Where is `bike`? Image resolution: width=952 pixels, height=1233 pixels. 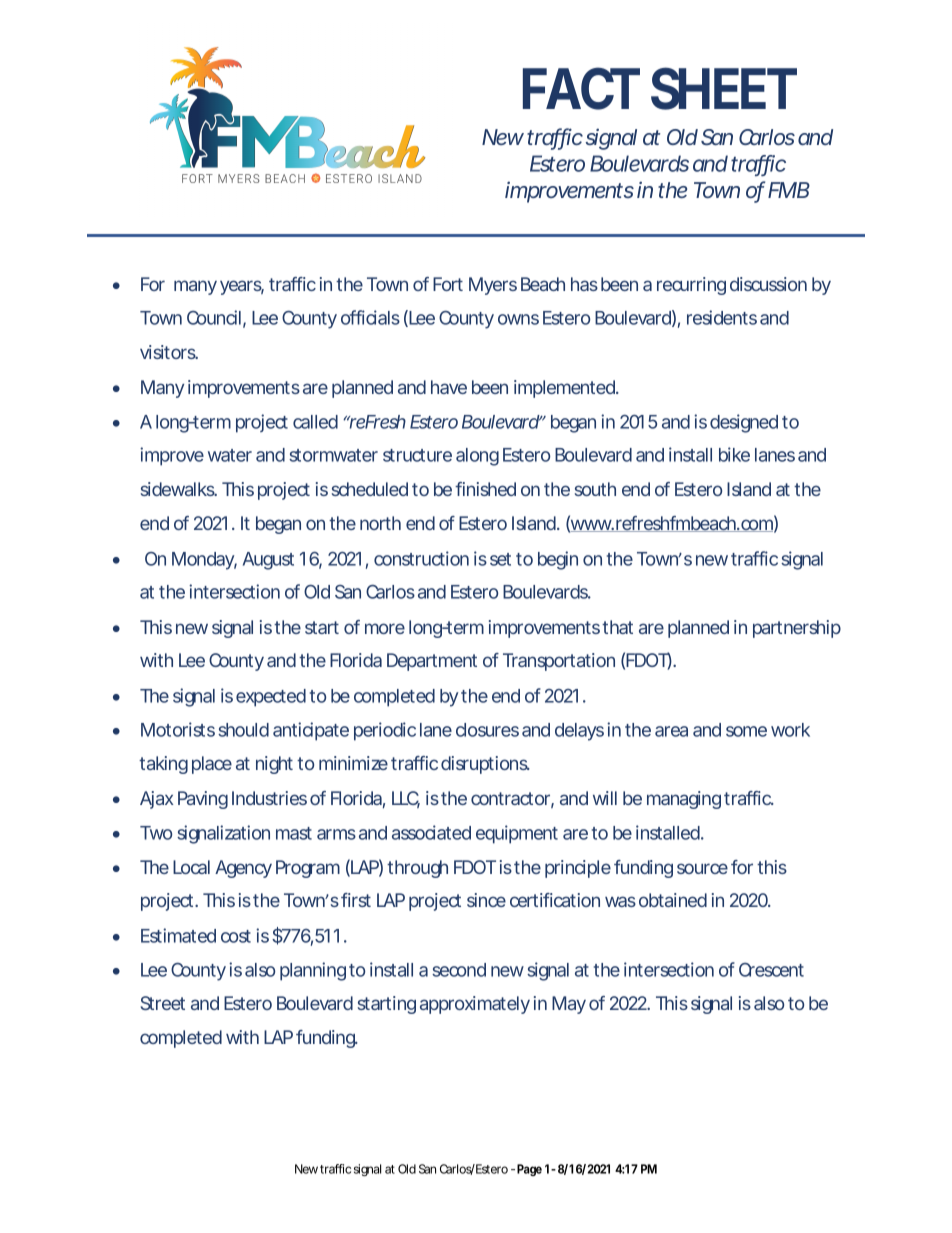
bike is located at coordinates (734, 454).
